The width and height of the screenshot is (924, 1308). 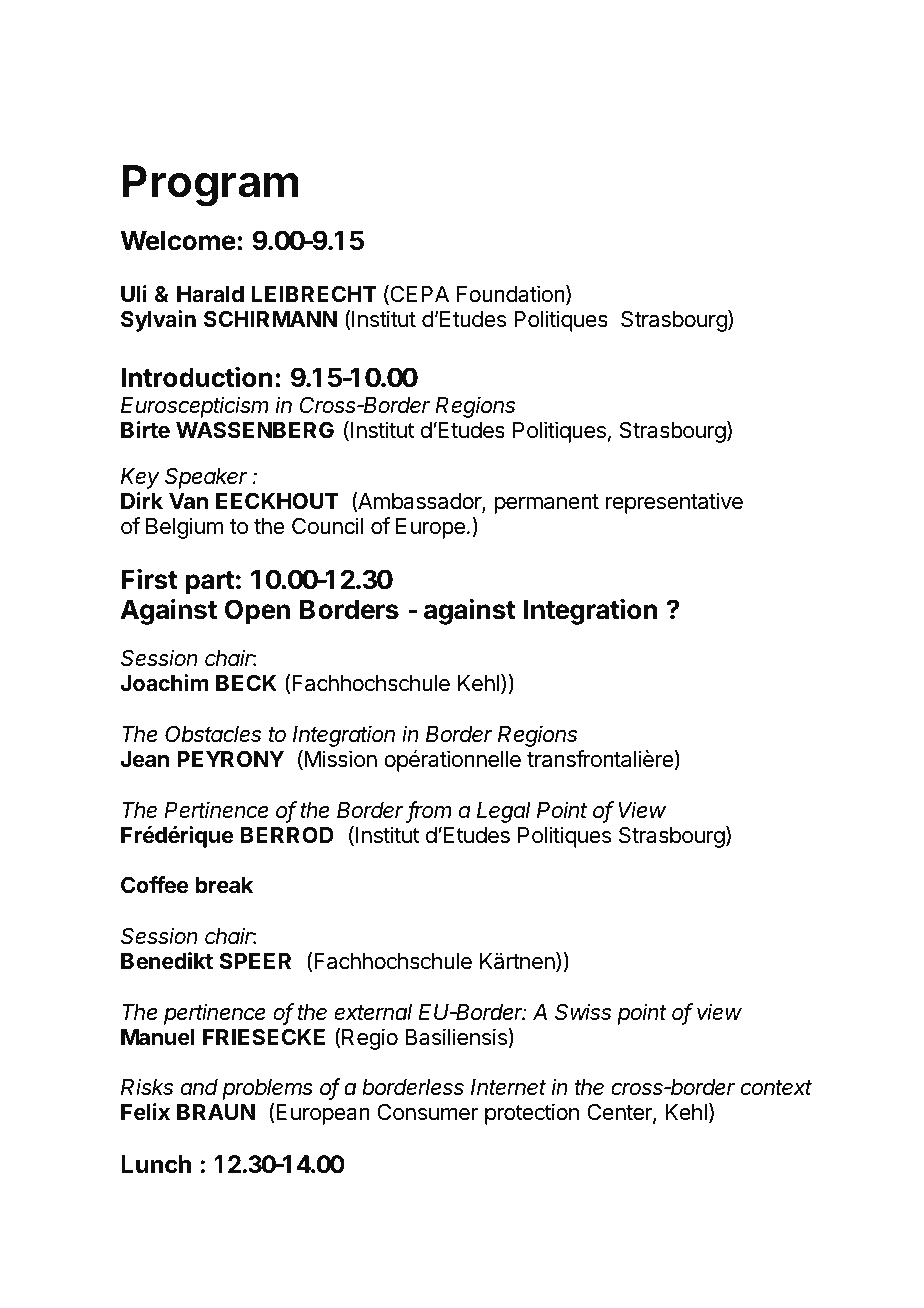 What do you see at coordinates (547, 504) in the screenshot?
I see `permanent` at bounding box center [547, 504].
